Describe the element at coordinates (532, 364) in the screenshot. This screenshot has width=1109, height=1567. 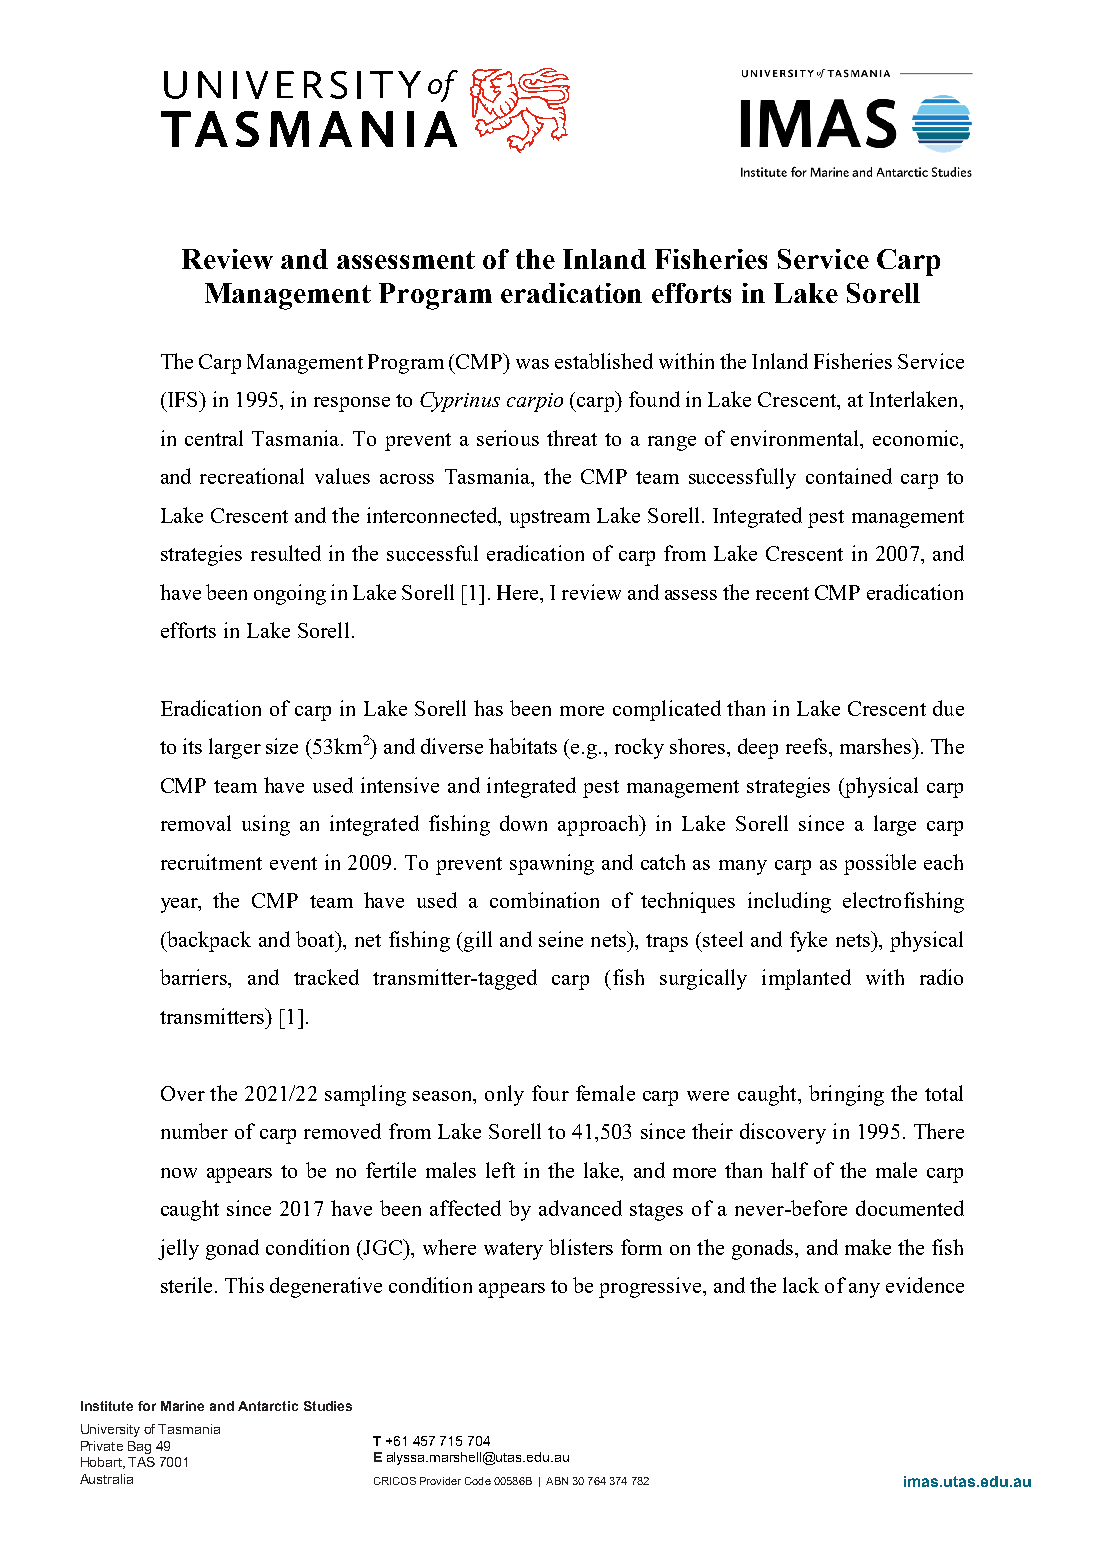
I see `was` at that location.
